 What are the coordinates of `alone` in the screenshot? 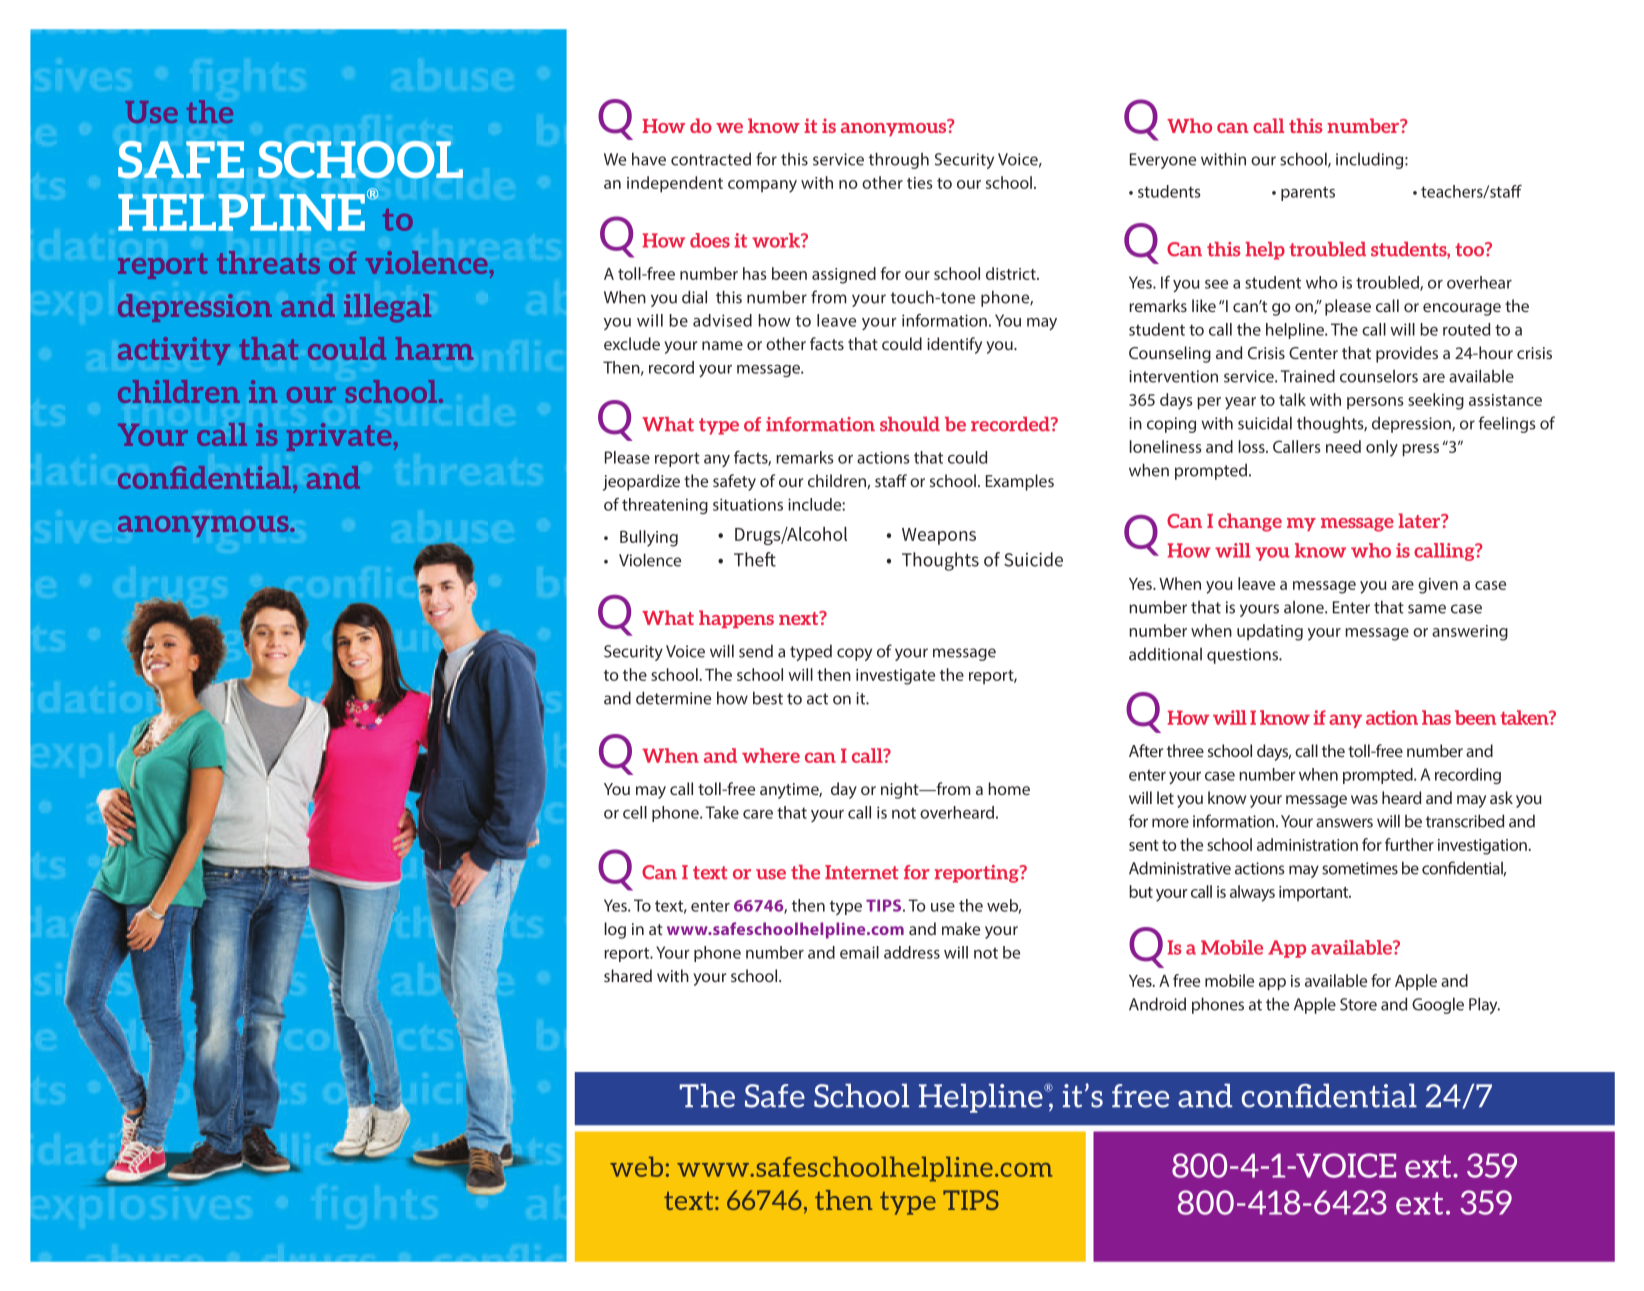 It's located at (1305, 607).
